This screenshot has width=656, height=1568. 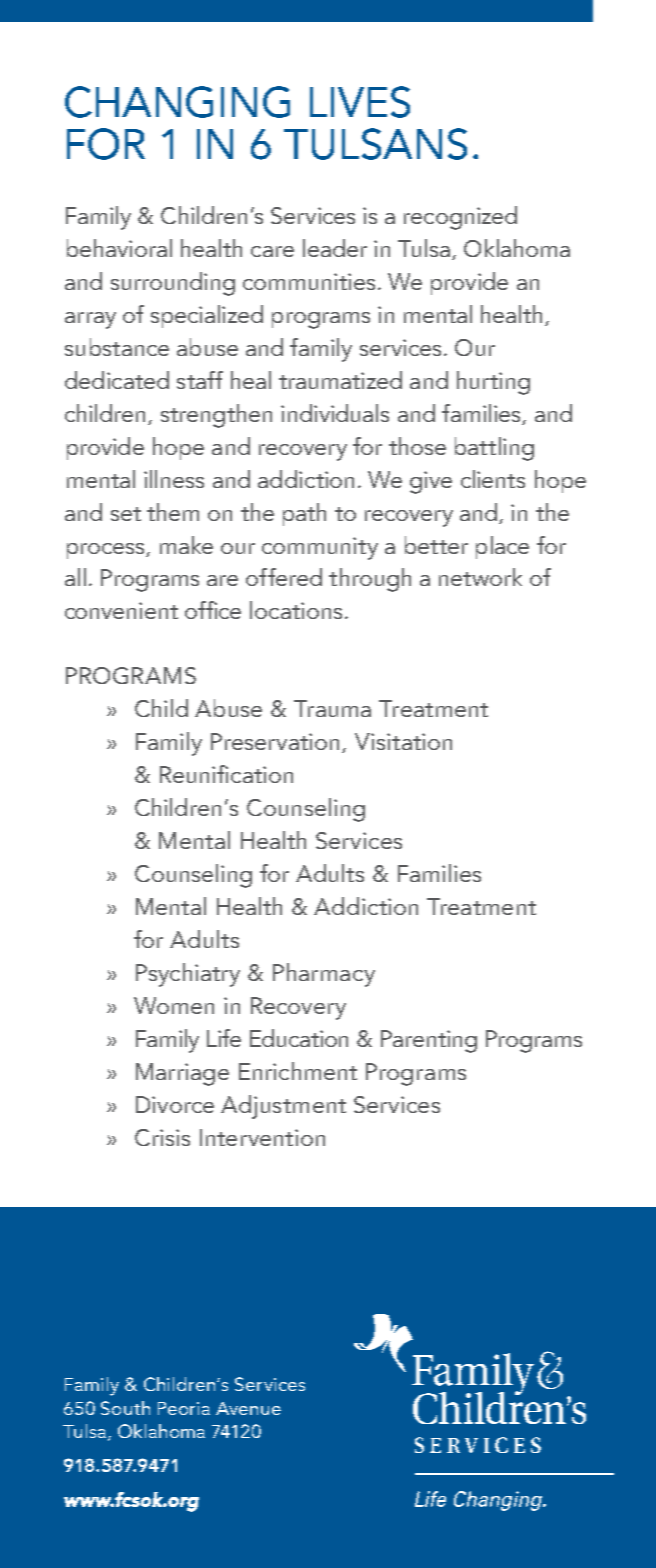 What do you see at coordinates (296, 610) in the screenshot?
I see `locations` at bounding box center [296, 610].
